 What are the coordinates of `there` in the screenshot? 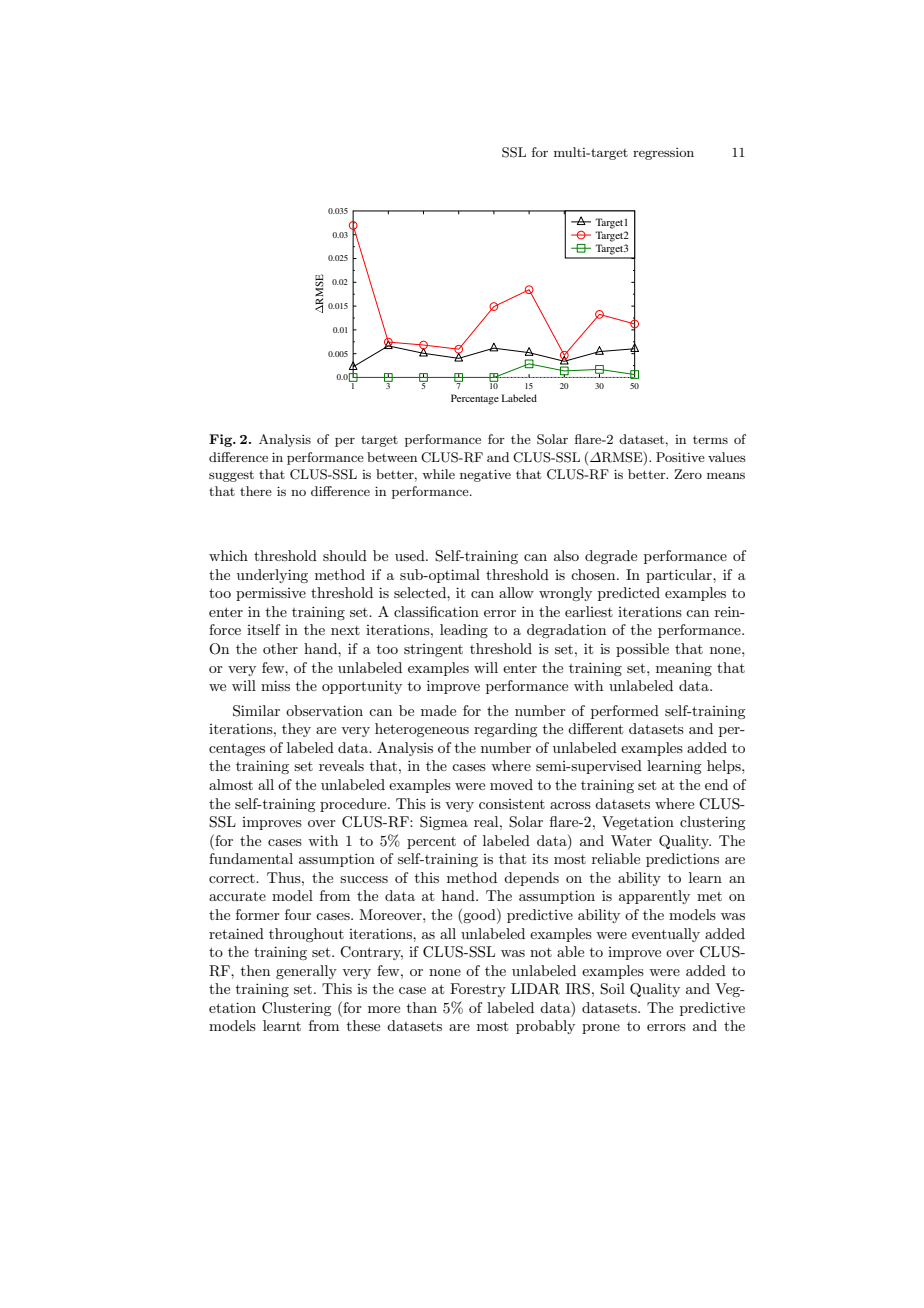 It's located at (256, 491).
